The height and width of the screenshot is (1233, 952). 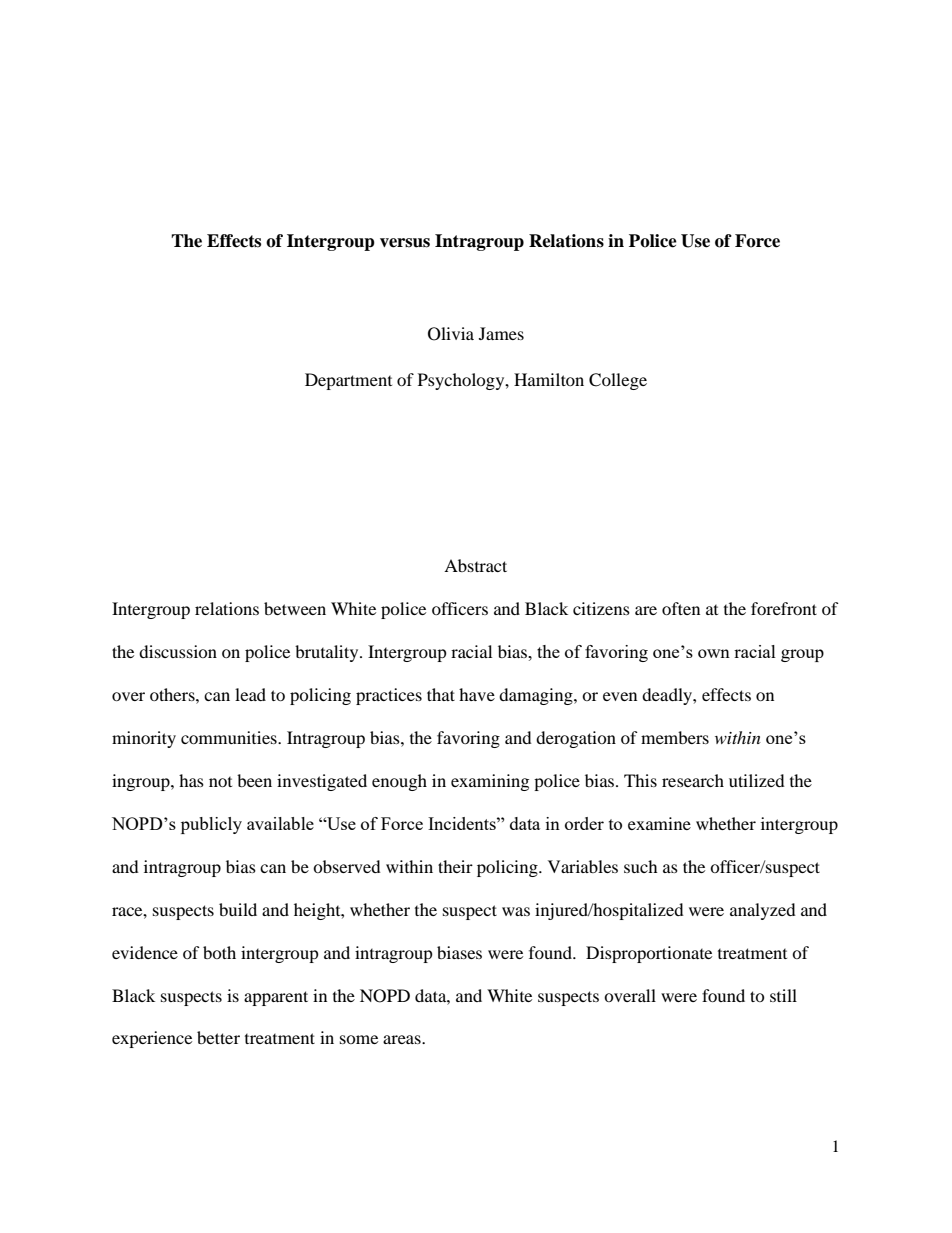 I want to click on College, so click(x=618, y=381).
